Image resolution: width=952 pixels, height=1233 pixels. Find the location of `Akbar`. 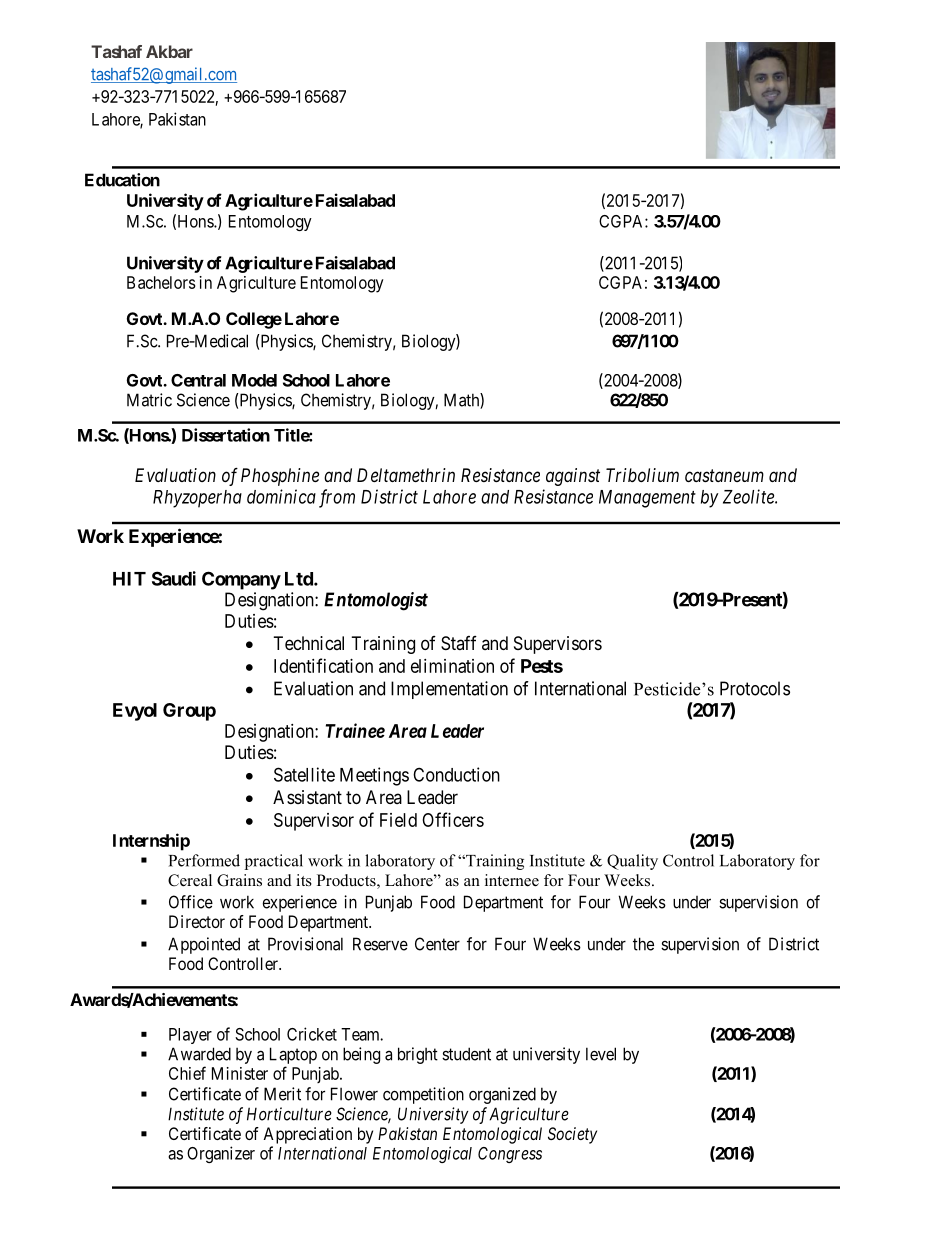

Akbar is located at coordinates (169, 51).
